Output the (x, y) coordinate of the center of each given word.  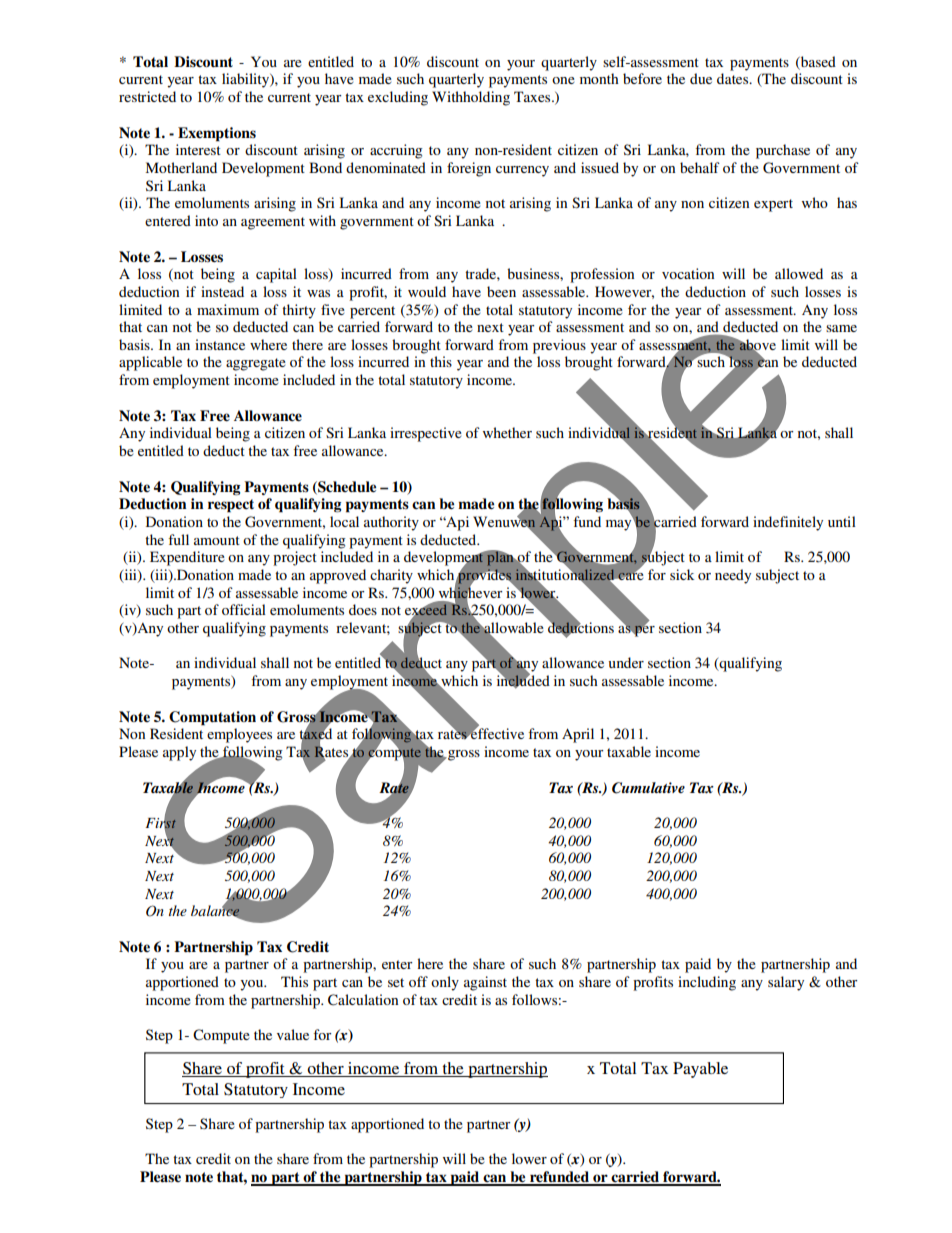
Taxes (533, 96)
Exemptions (217, 134)
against (485, 983)
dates (734, 78)
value (293, 1034)
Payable (700, 1070)
